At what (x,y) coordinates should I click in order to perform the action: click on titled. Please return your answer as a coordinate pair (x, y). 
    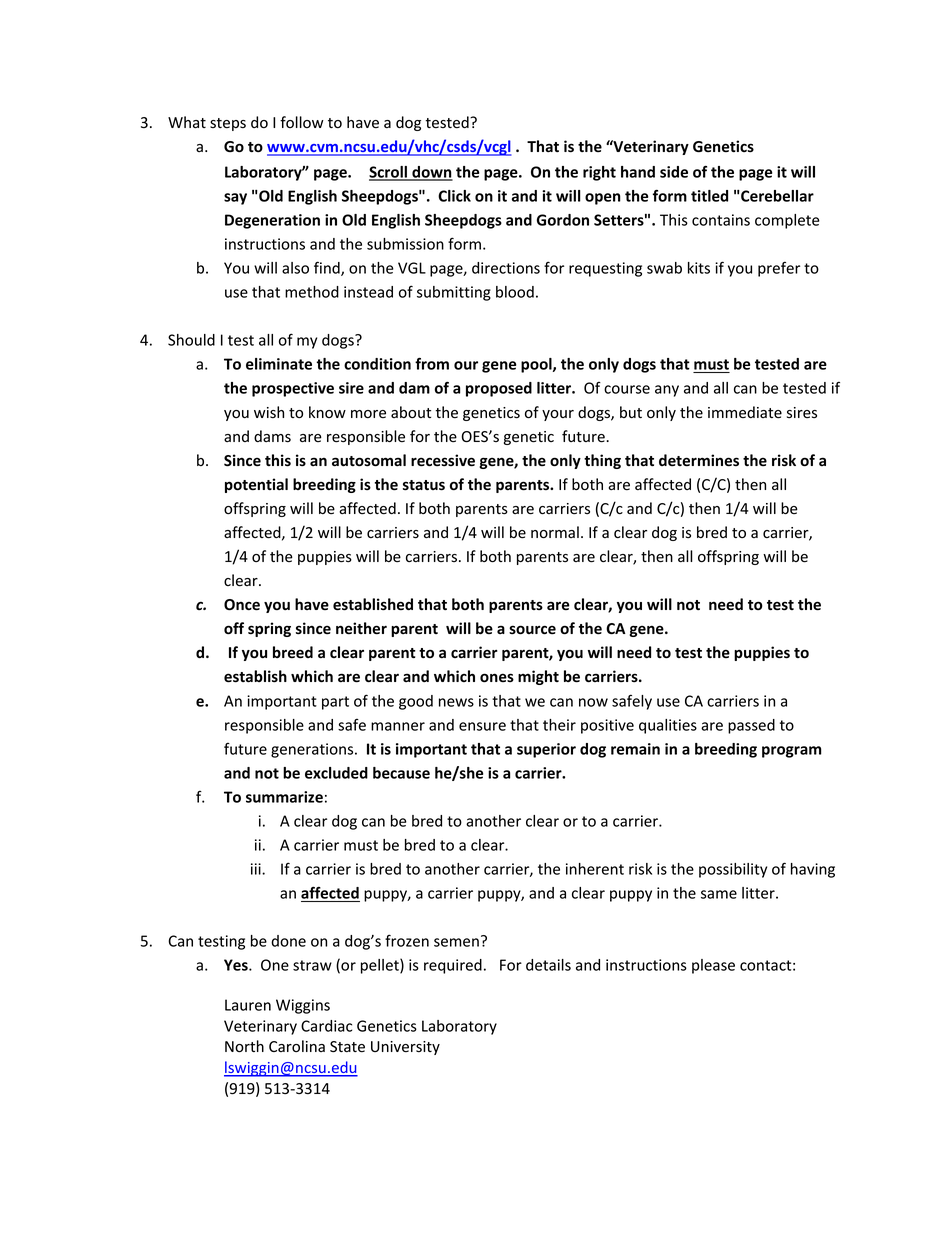
    Looking at the image, I should click on (709, 196).
